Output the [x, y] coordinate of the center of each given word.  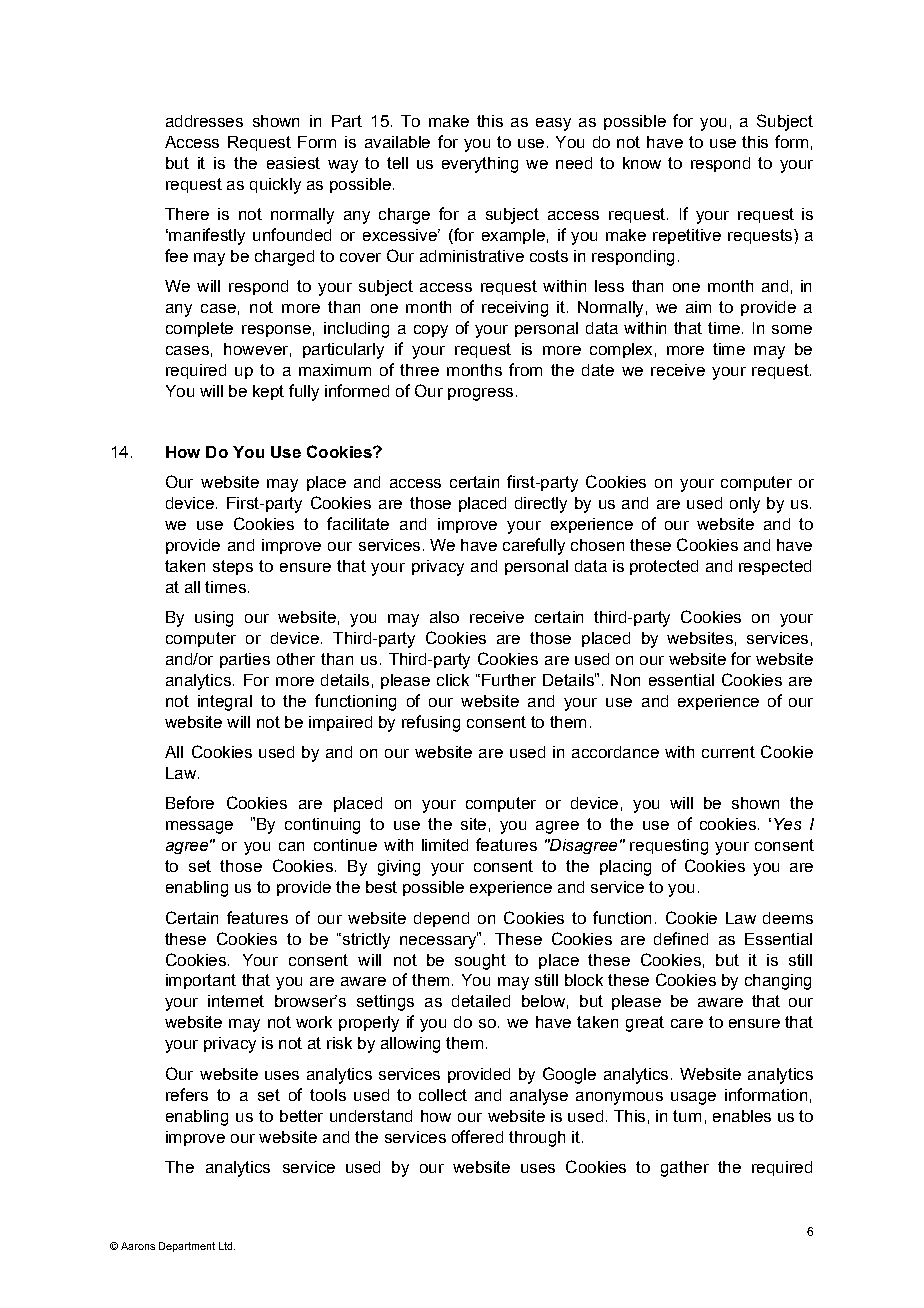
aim [698, 307]
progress [480, 394]
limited [445, 845]
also [444, 617]
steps [233, 567]
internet [236, 1001]
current [728, 752]
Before [190, 802]
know [642, 163]
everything [480, 165]
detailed [481, 1001]
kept [268, 392]
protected [664, 567]
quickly [275, 186]
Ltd [227, 1246]
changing [778, 982]
